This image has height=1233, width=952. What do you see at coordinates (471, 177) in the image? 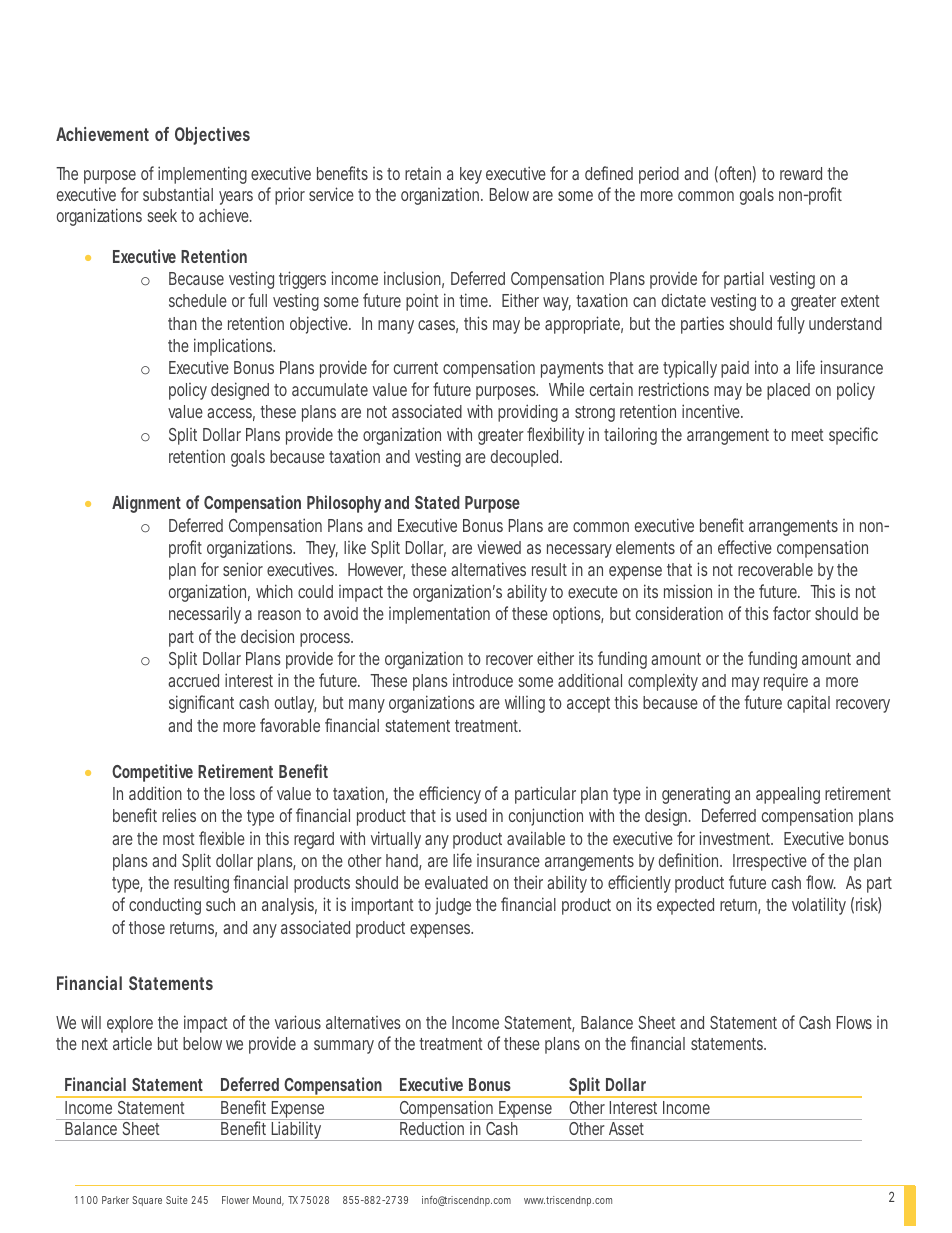
I see `key` at bounding box center [471, 177].
